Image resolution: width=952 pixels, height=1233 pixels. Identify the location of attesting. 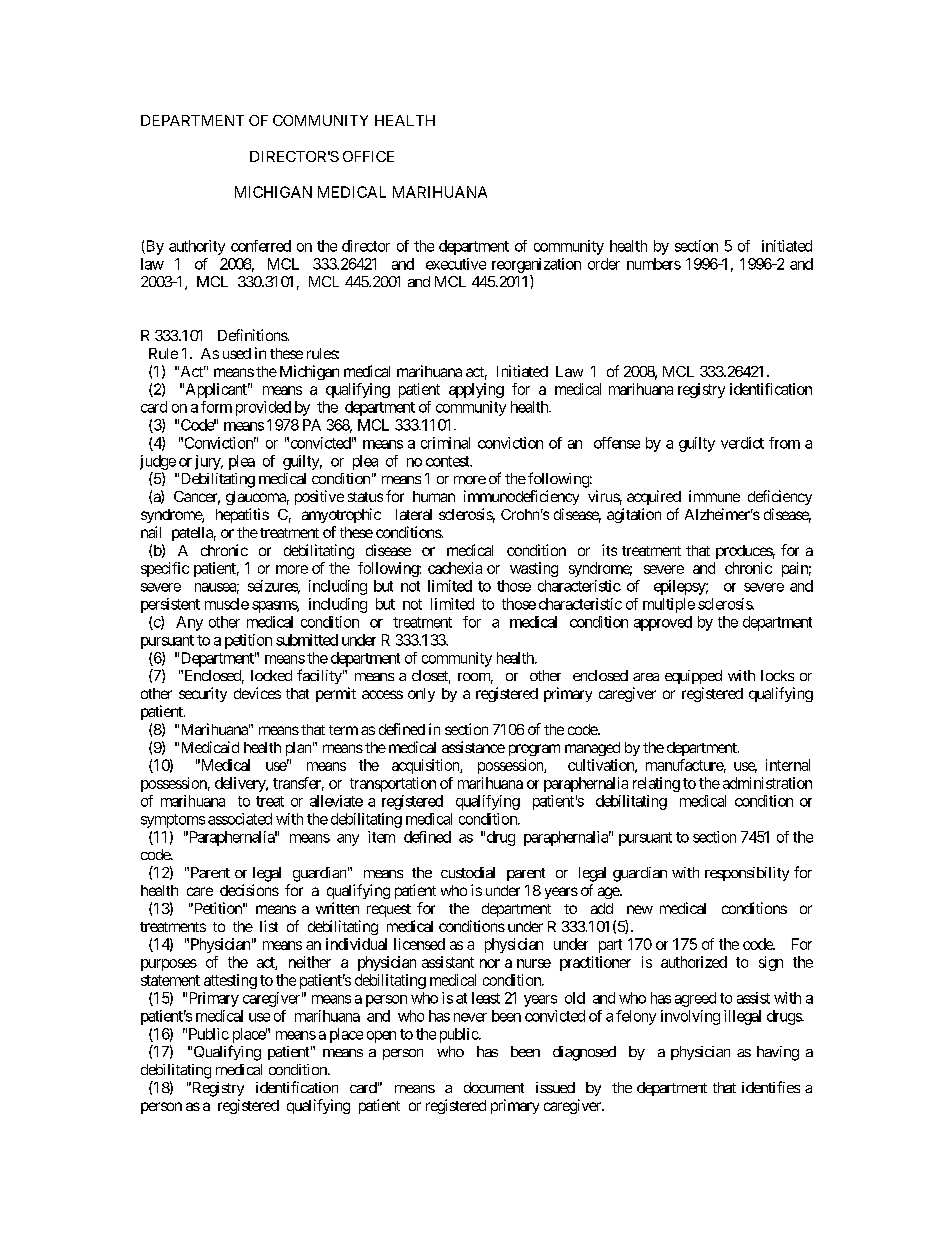
(230, 981).
